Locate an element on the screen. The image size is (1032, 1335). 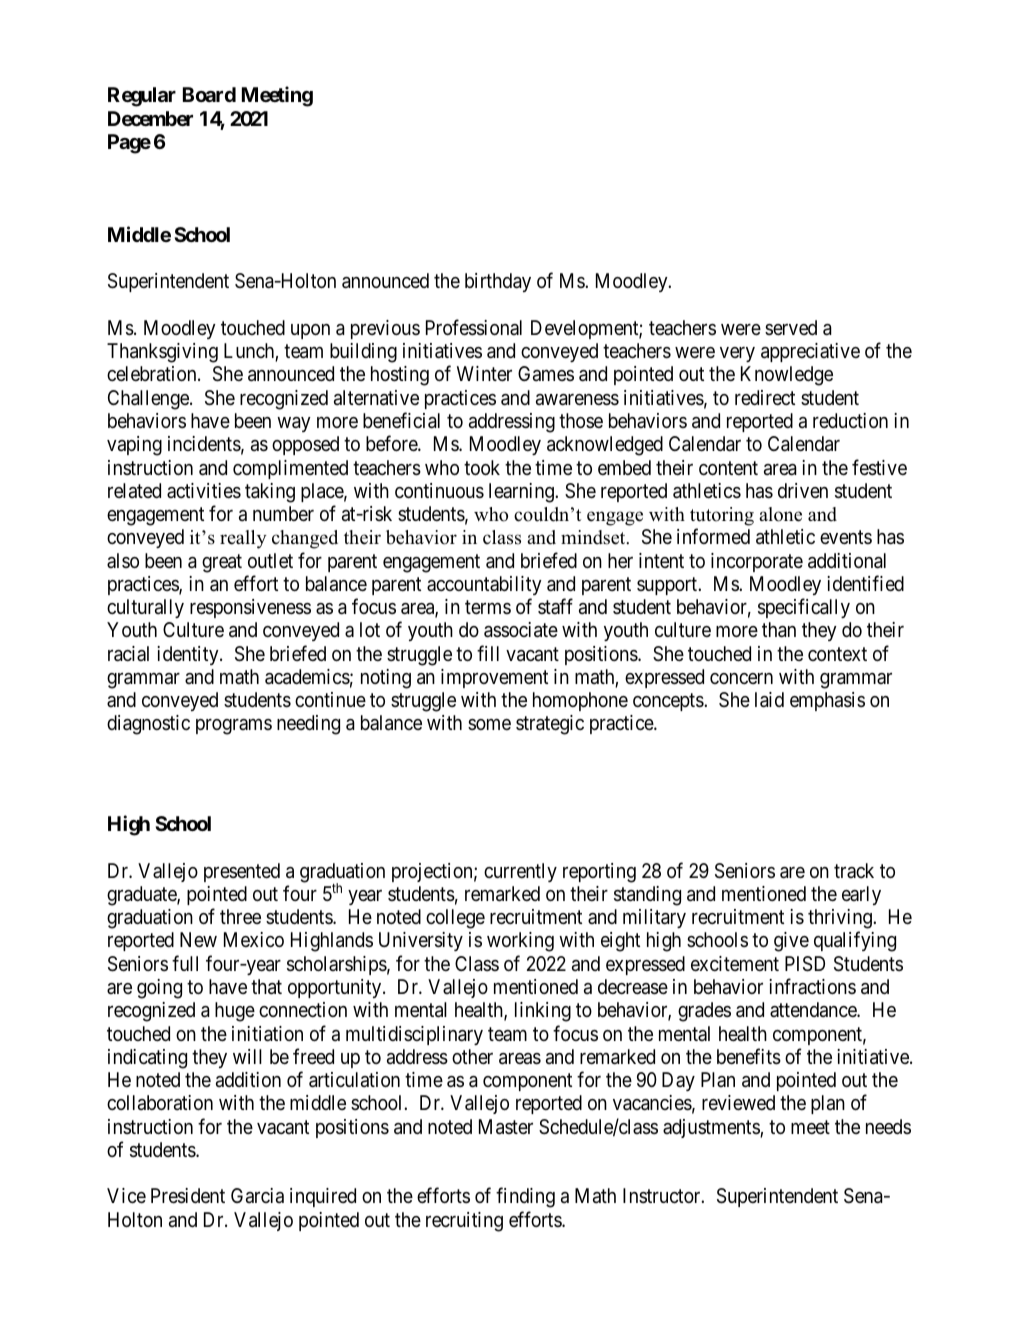
Professional is located at coordinates (474, 327).
